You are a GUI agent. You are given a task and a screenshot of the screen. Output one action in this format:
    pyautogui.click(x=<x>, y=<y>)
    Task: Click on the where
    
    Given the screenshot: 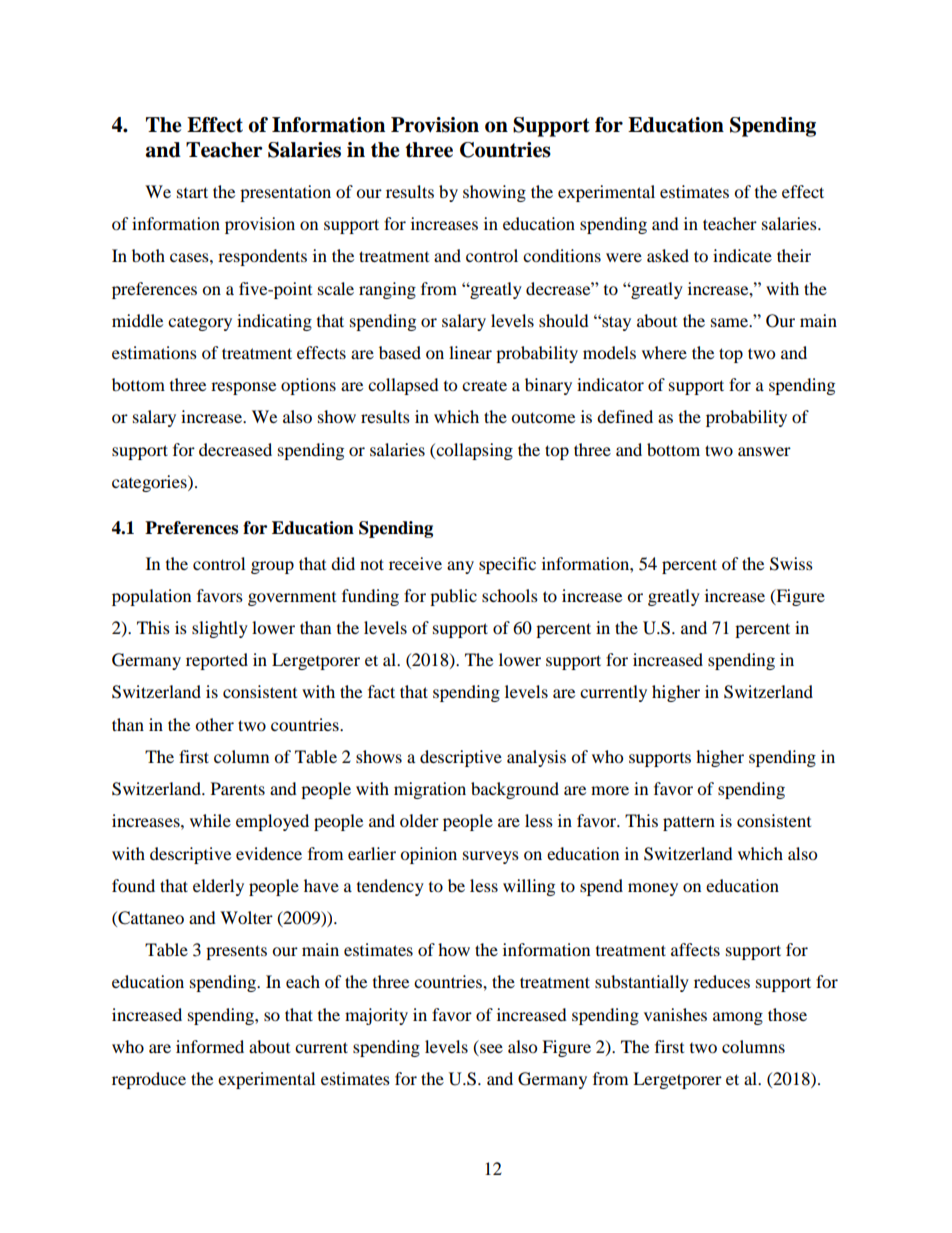 What is the action you would take?
    pyautogui.click(x=664, y=352)
